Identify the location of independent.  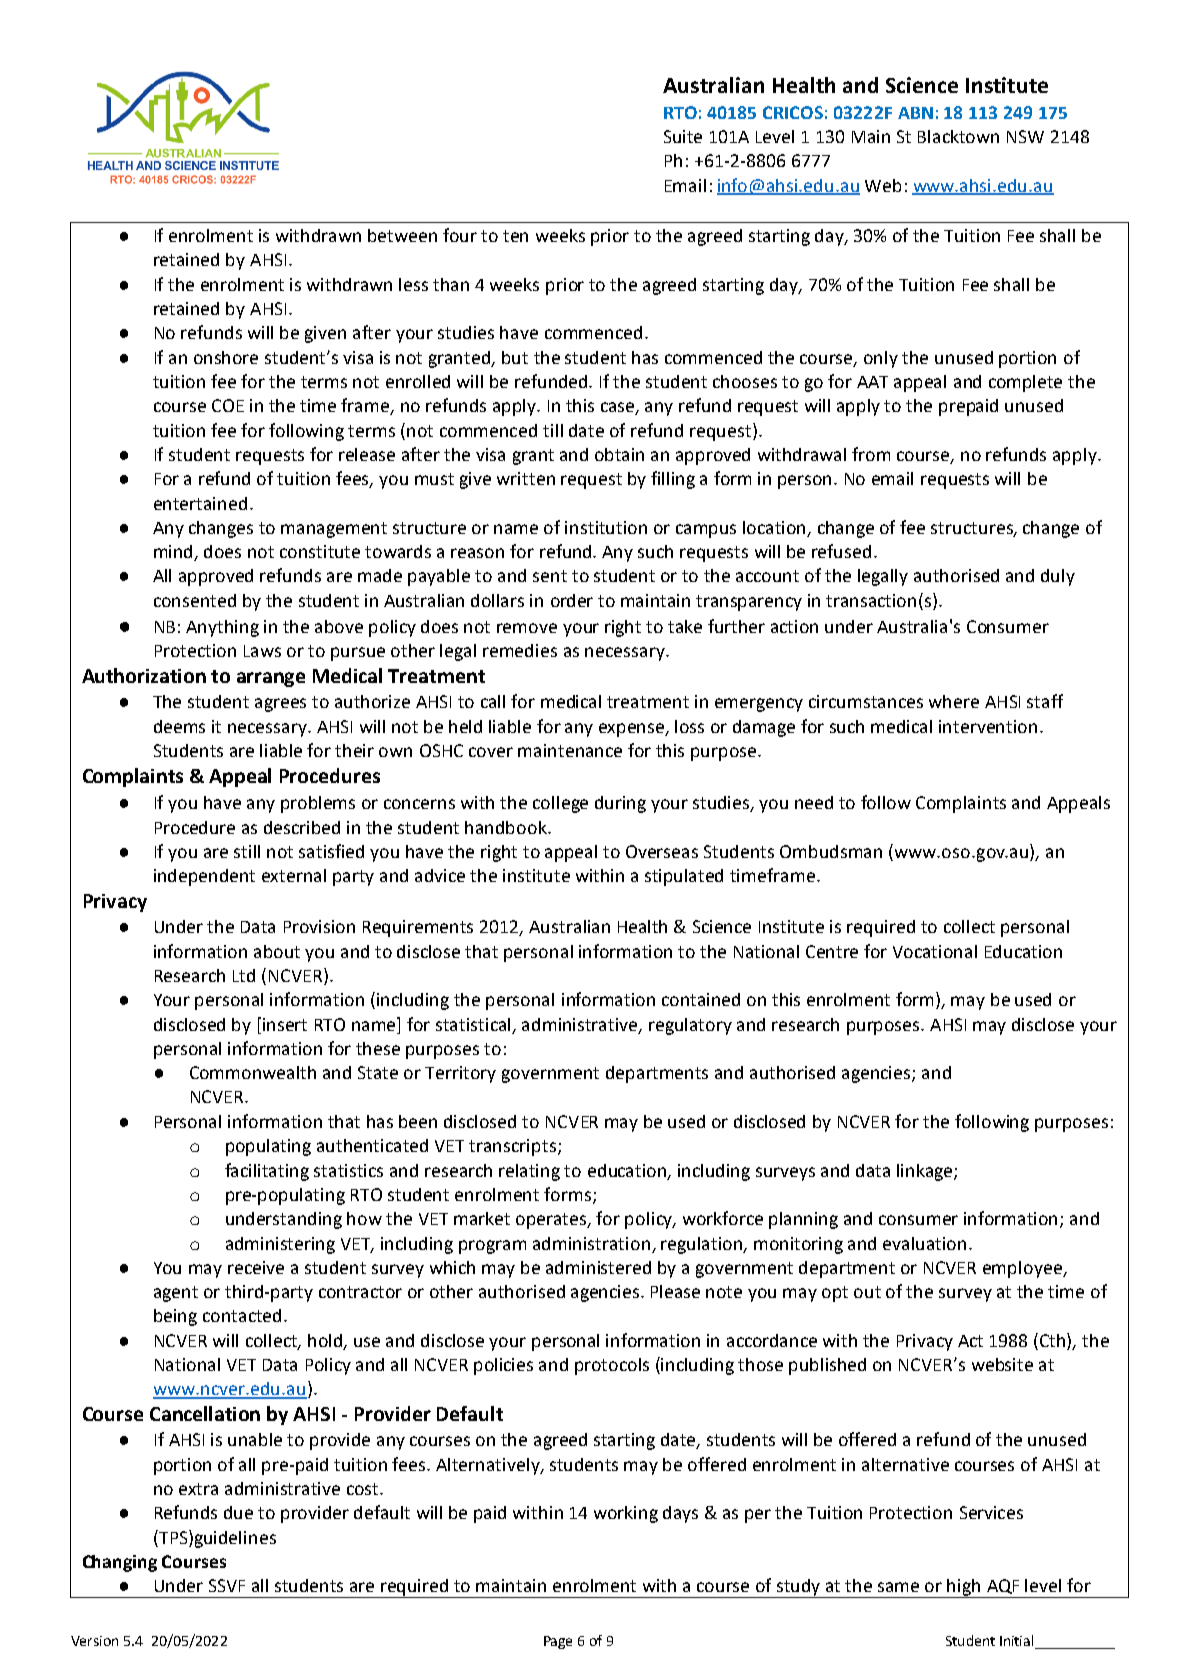
(204, 877).
